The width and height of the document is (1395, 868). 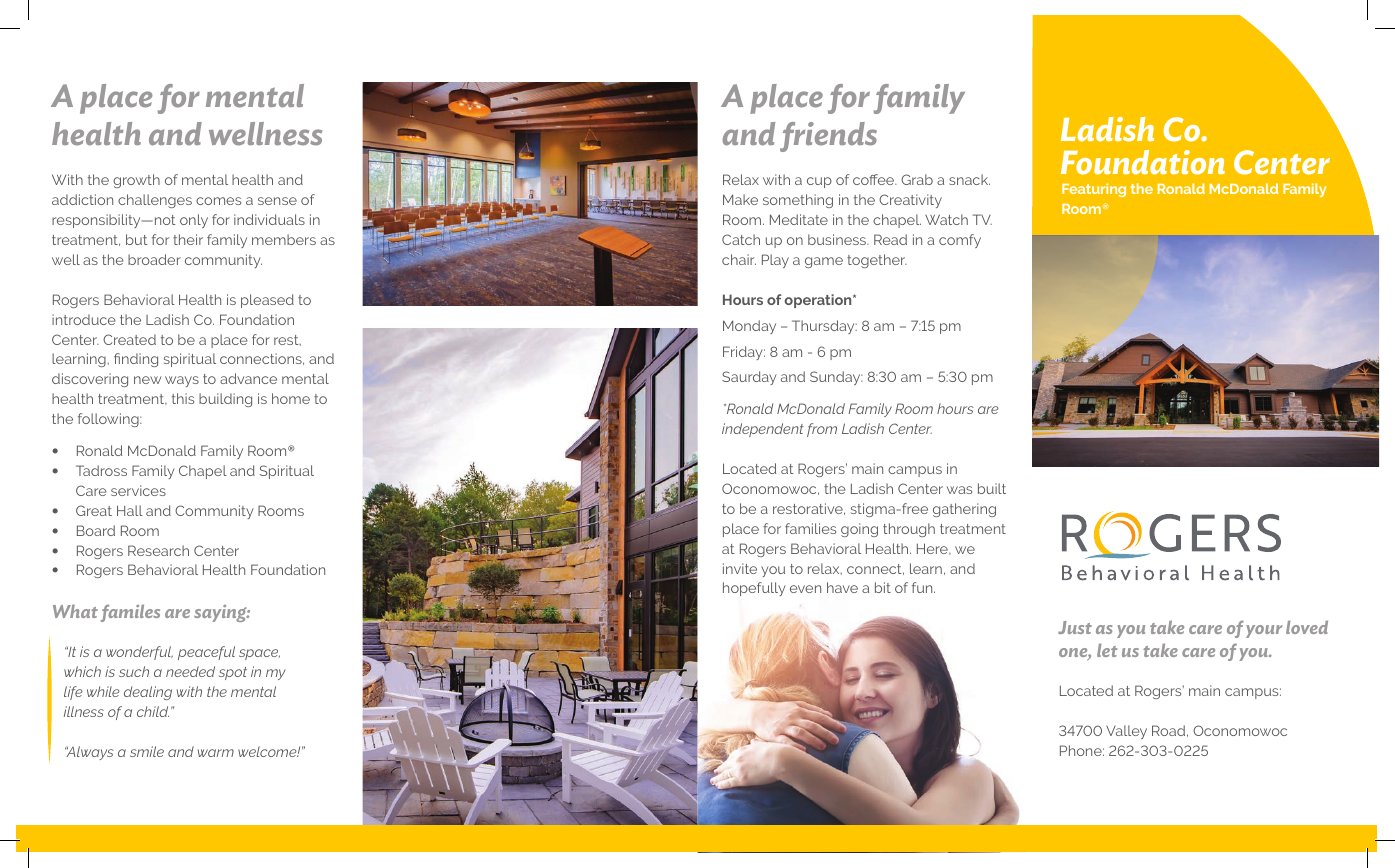 I want to click on friends, so click(x=828, y=137).
